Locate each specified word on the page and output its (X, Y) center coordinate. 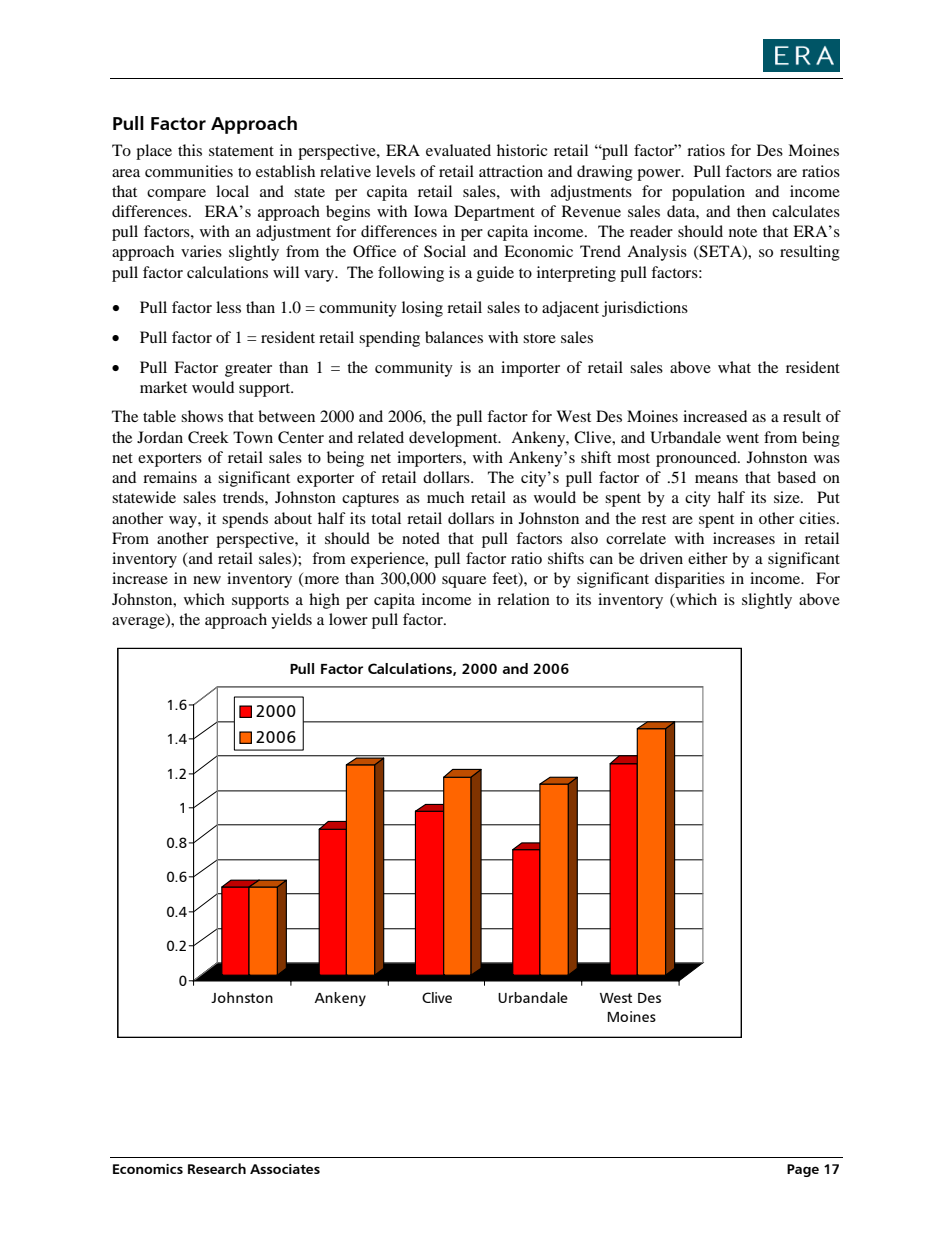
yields (291, 621)
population (708, 193)
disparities (690, 580)
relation (523, 599)
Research (217, 1168)
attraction (511, 171)
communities (189, 171)
